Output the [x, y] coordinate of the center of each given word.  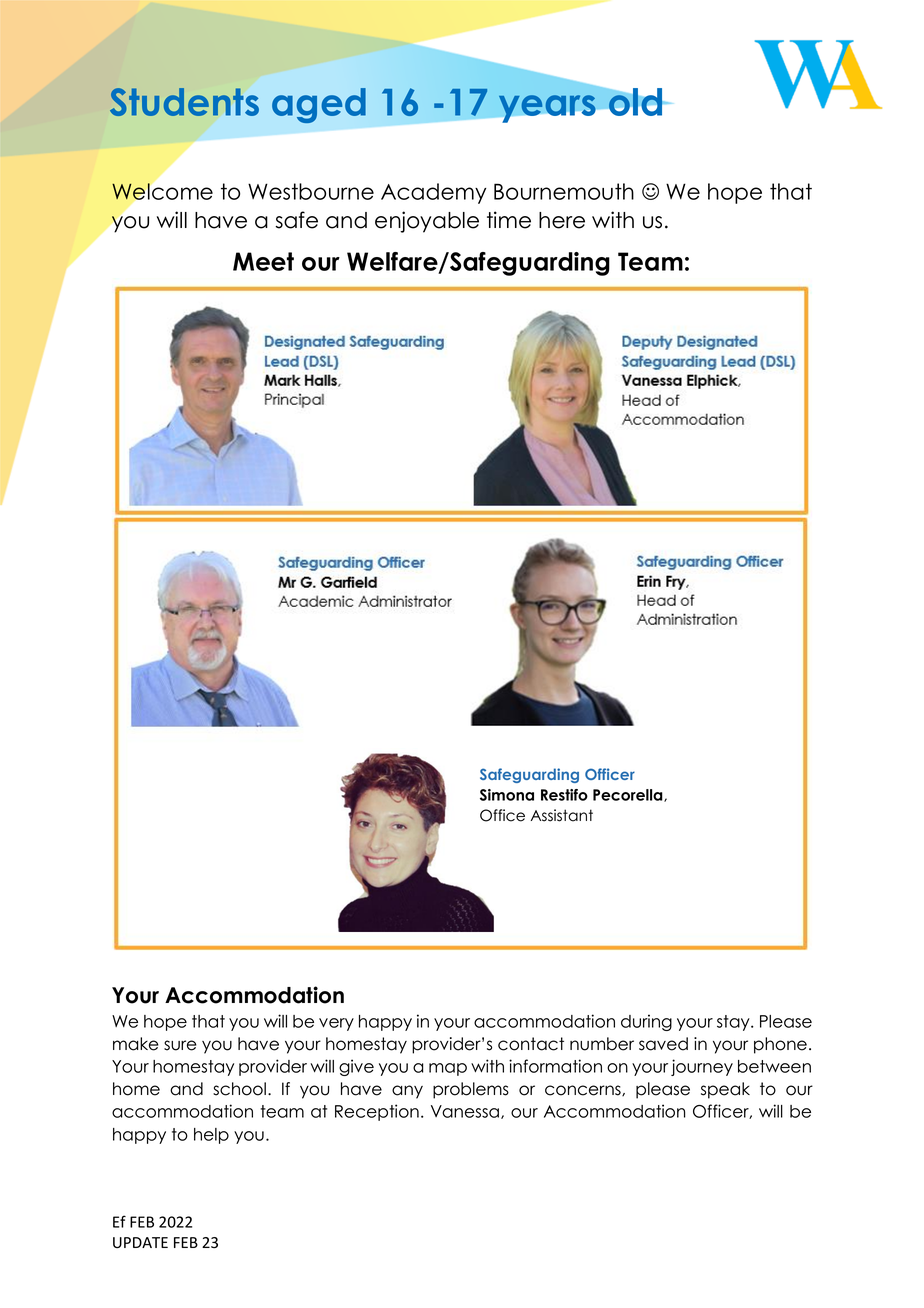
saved [663, 1044]
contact [531, 1044]
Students [184, 102]
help [211, 1136]
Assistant [562, 815]
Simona [507, 795]
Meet [263, 261]
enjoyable [427, 222]
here [562, 220]
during [646, 1022]
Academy [433, 193]
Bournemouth [564, 191]
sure [180, 1045]
